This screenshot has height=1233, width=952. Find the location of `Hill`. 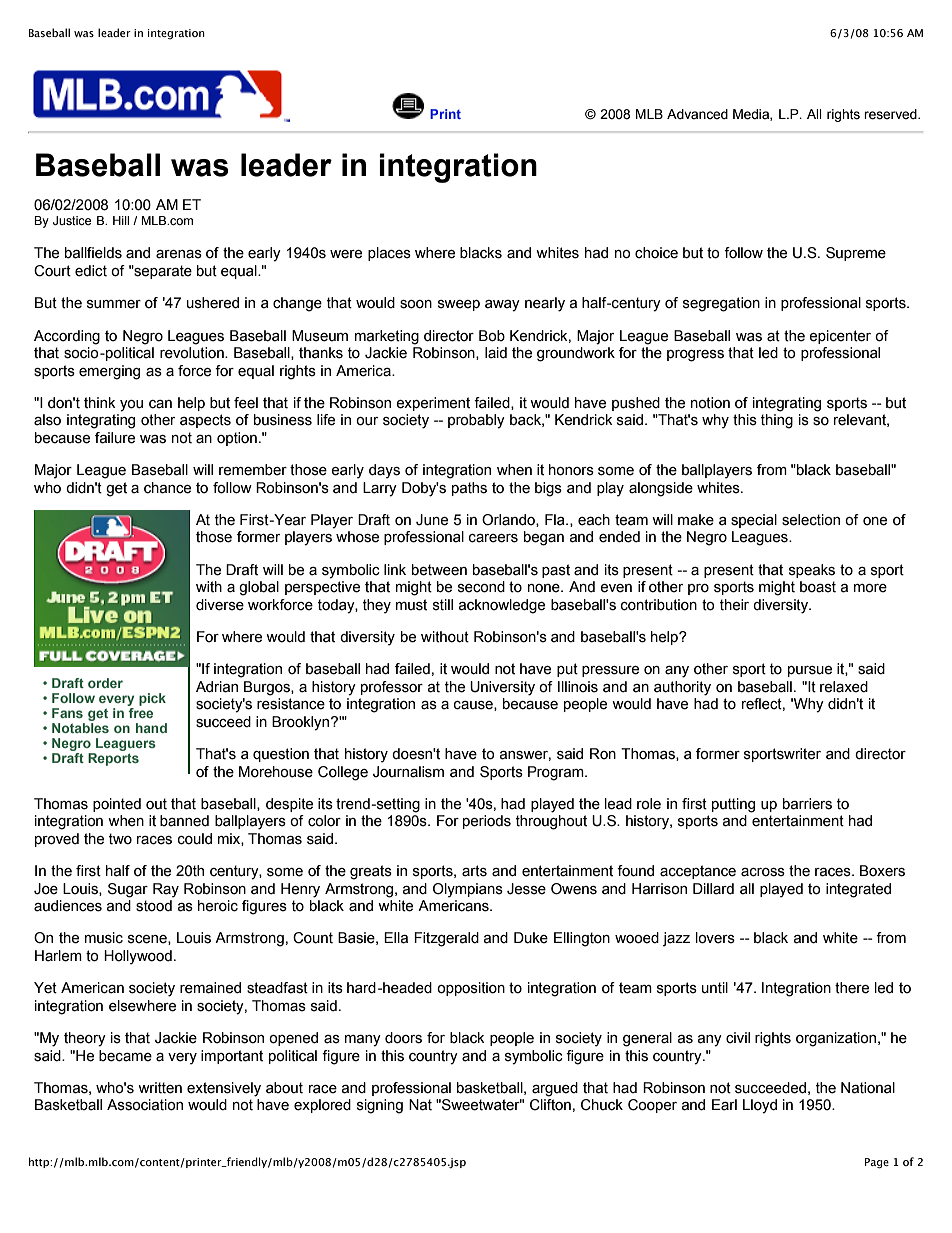

Hill is located at coordinates (121, 220).
